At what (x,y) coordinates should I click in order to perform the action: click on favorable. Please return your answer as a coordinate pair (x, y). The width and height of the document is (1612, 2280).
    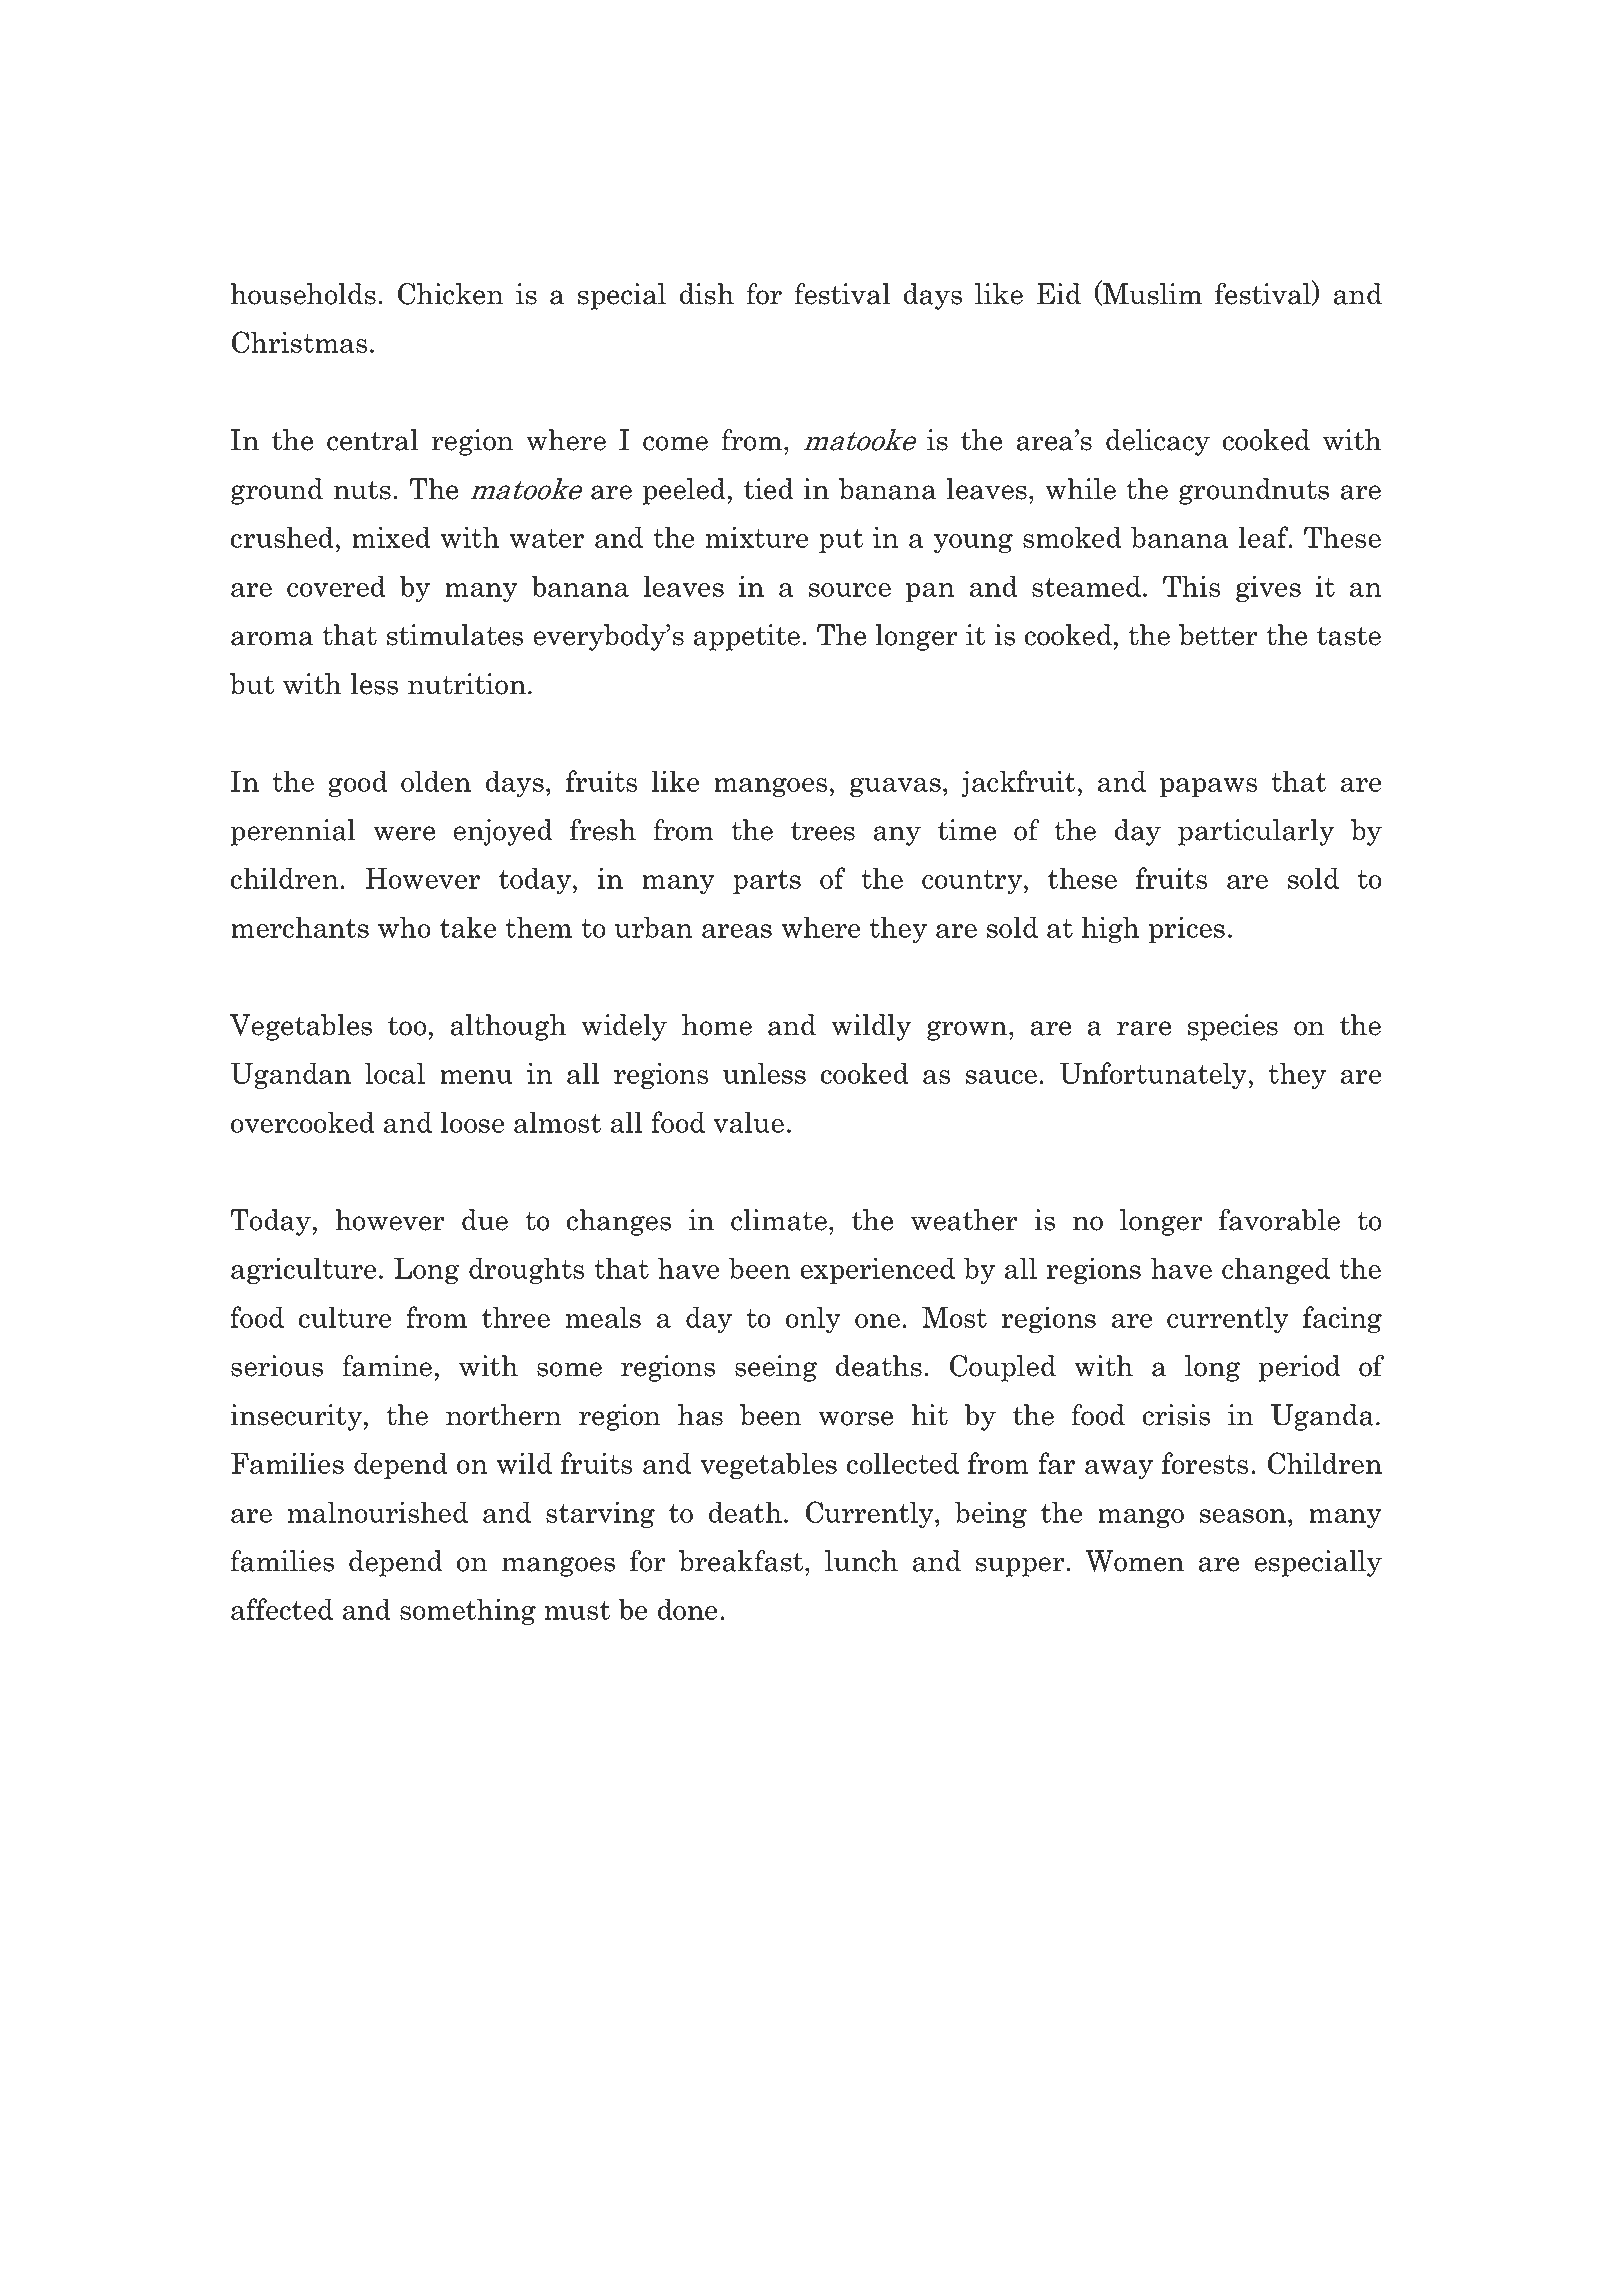
    Looking at the image, I should click on (1279, 1220).
